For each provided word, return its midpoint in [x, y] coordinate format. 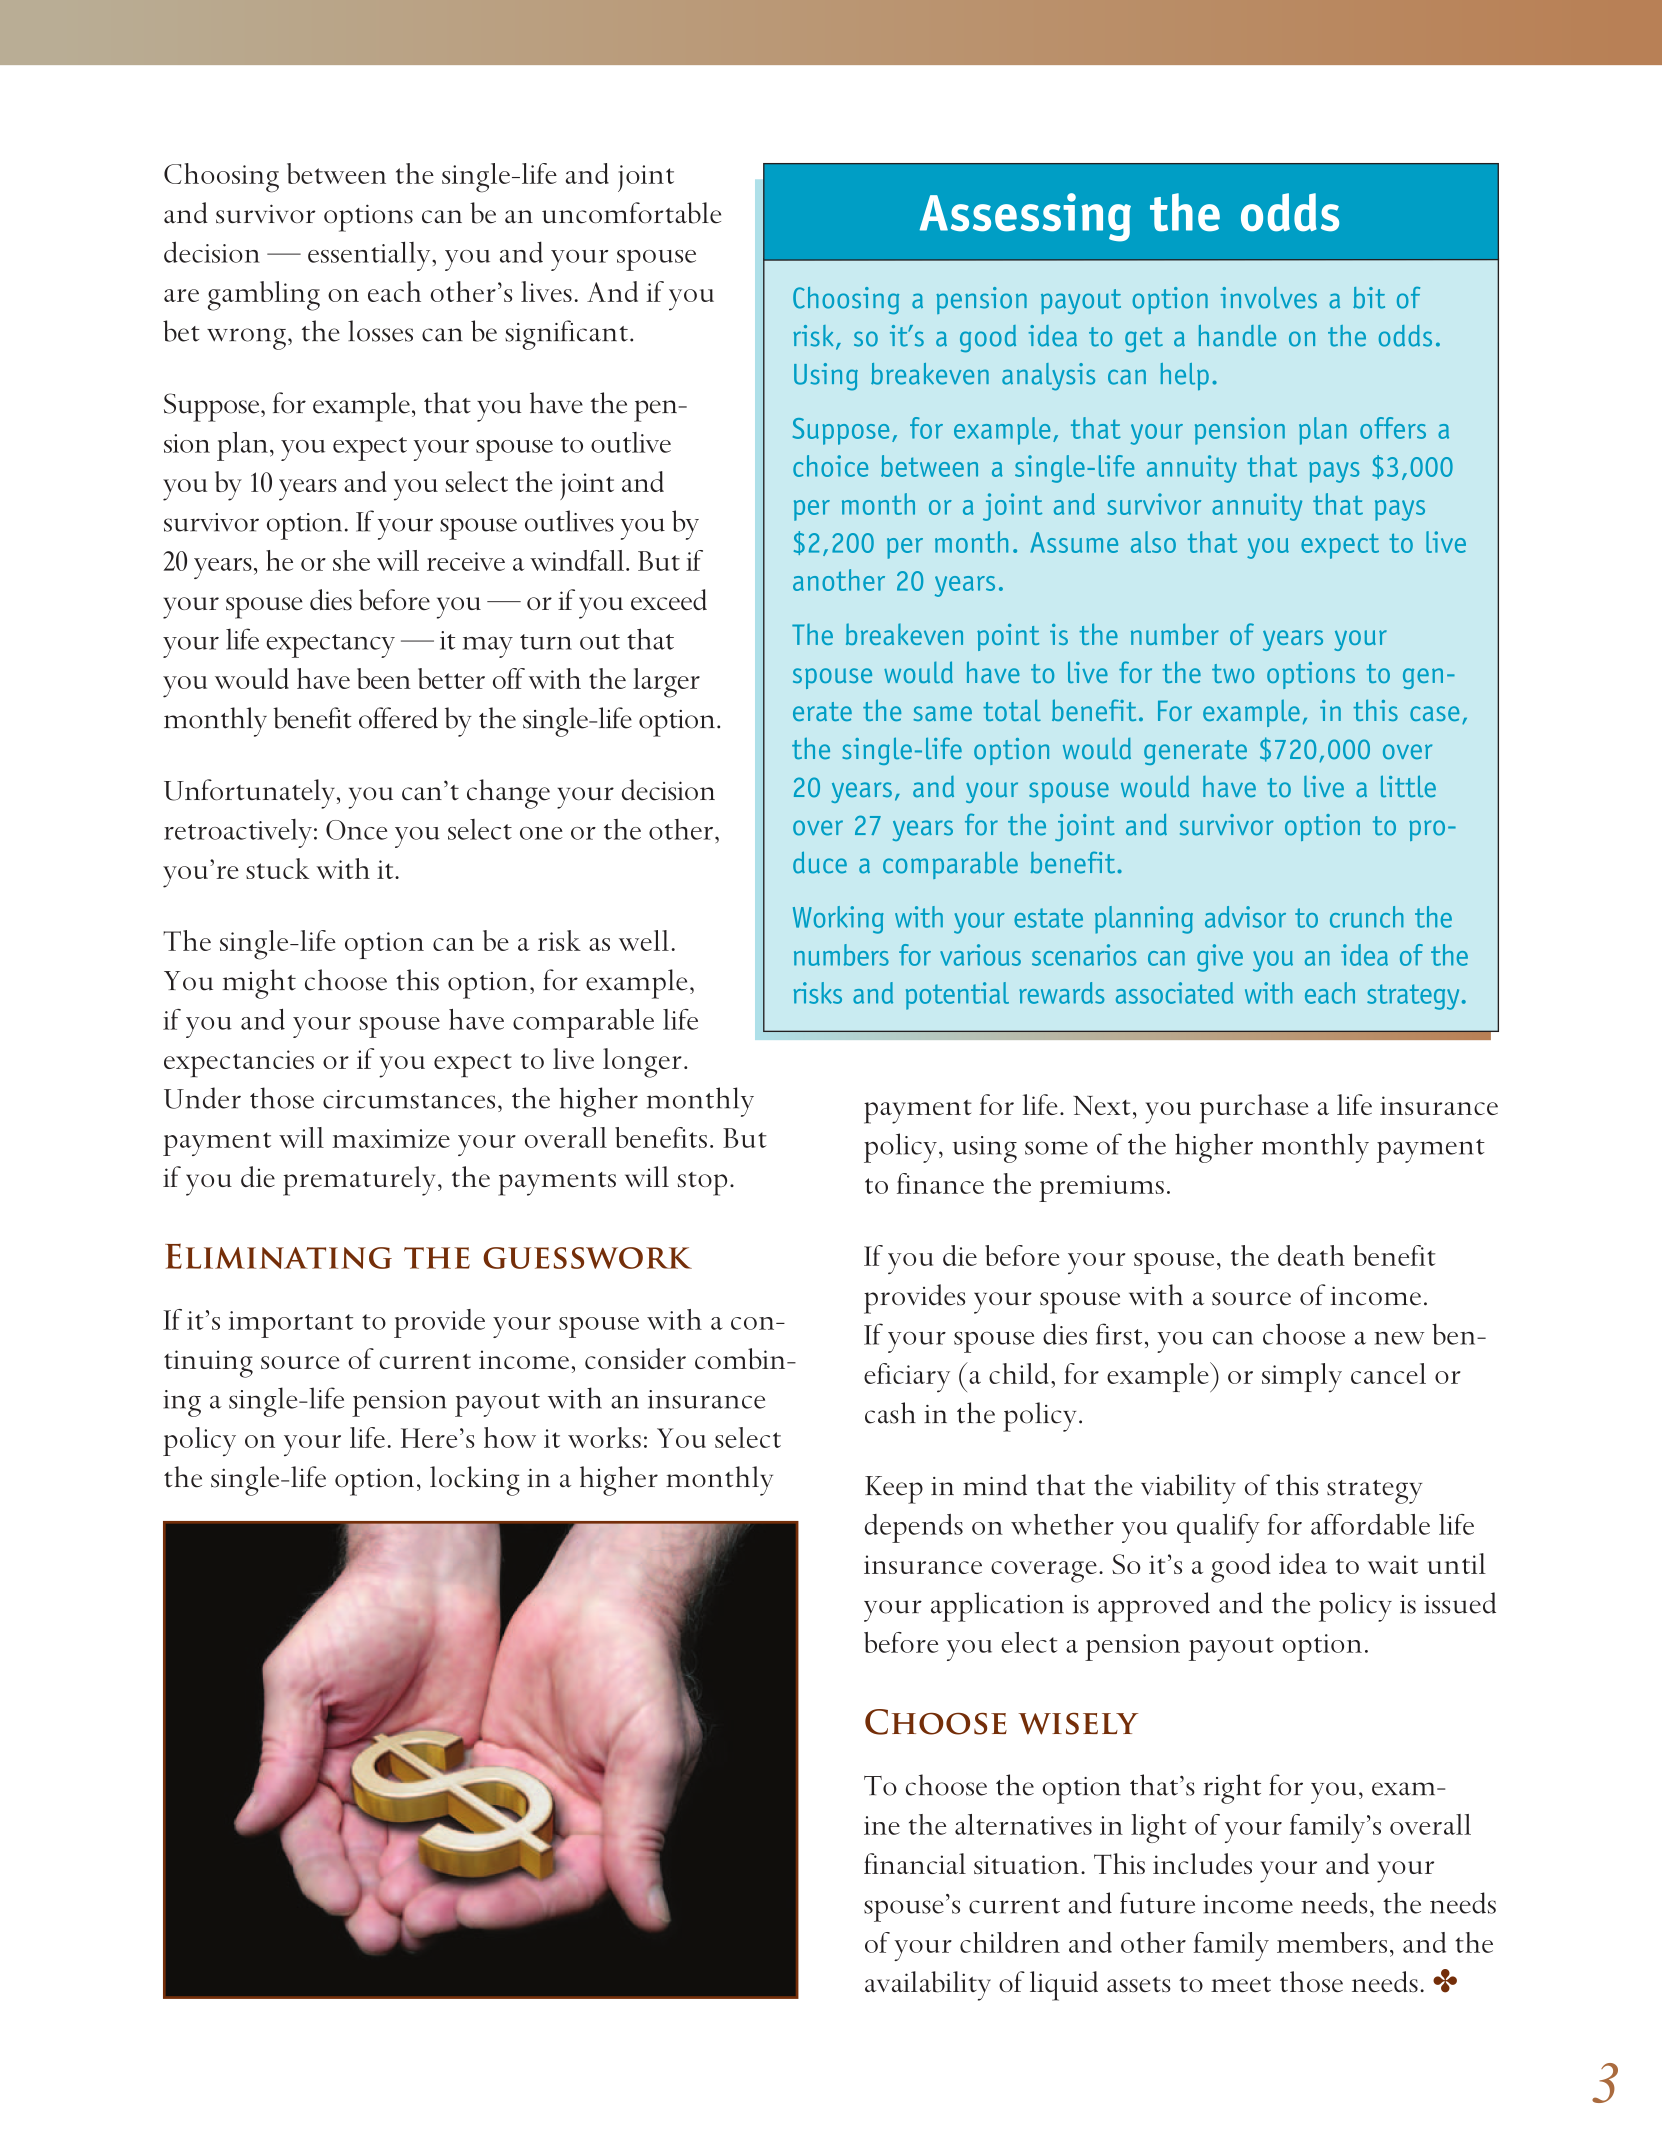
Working [838, 920]
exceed [669, 599]
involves [1269, 298]
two [1233, 673]
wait [1393, 1564]
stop [702, 1184]
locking [475, 1481]
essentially [370, 256]
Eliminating [278, 1256]
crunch [1367, 917]
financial [915, 1863]
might [259, 984]
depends [914, 1528]
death [1311, 1255]
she [351, 560]
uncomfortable [631, 213]
